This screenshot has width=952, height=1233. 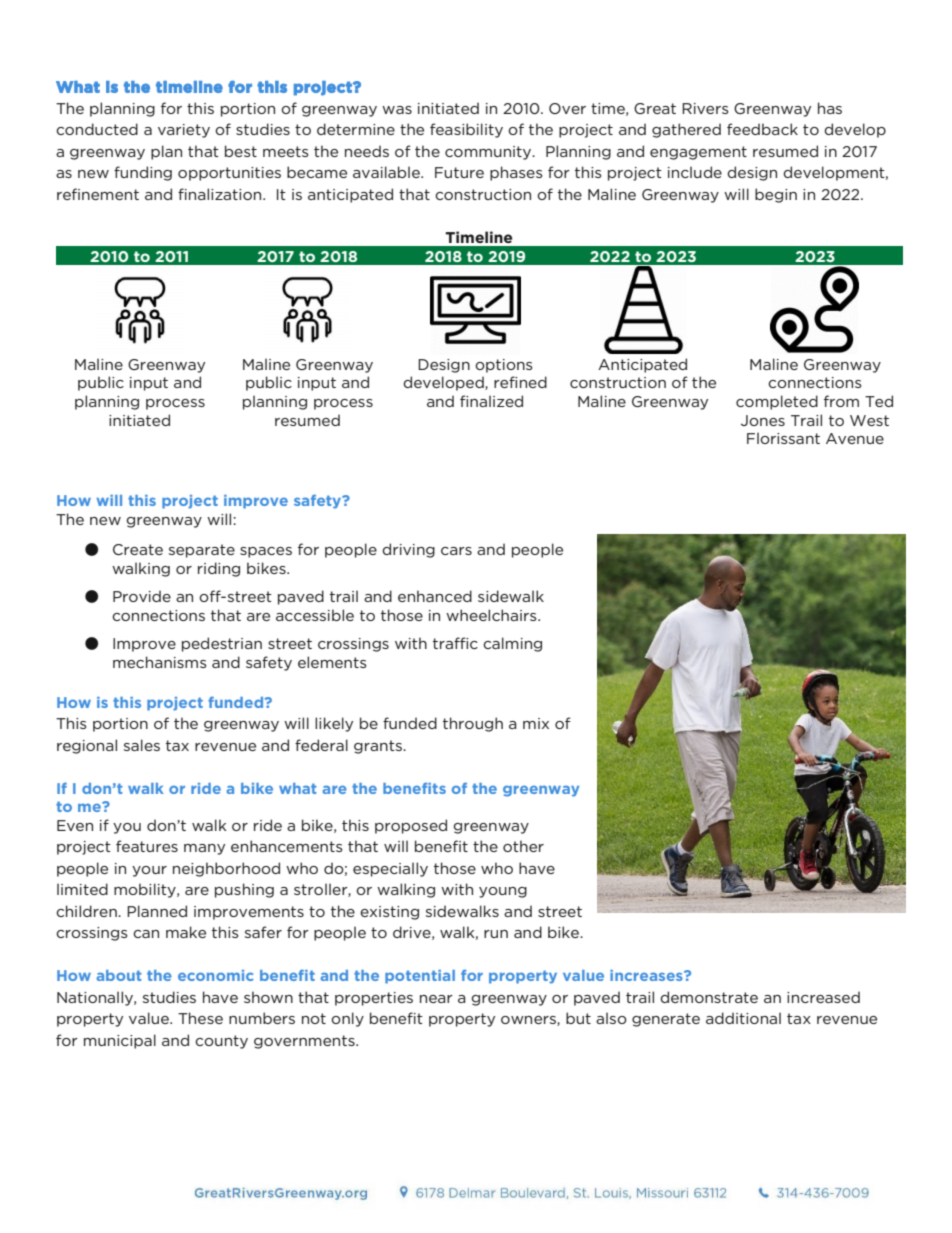 What do you see at coordinates (411, 826) in the screenshot?
I see `proposed` at bounding box center [411, 826].
